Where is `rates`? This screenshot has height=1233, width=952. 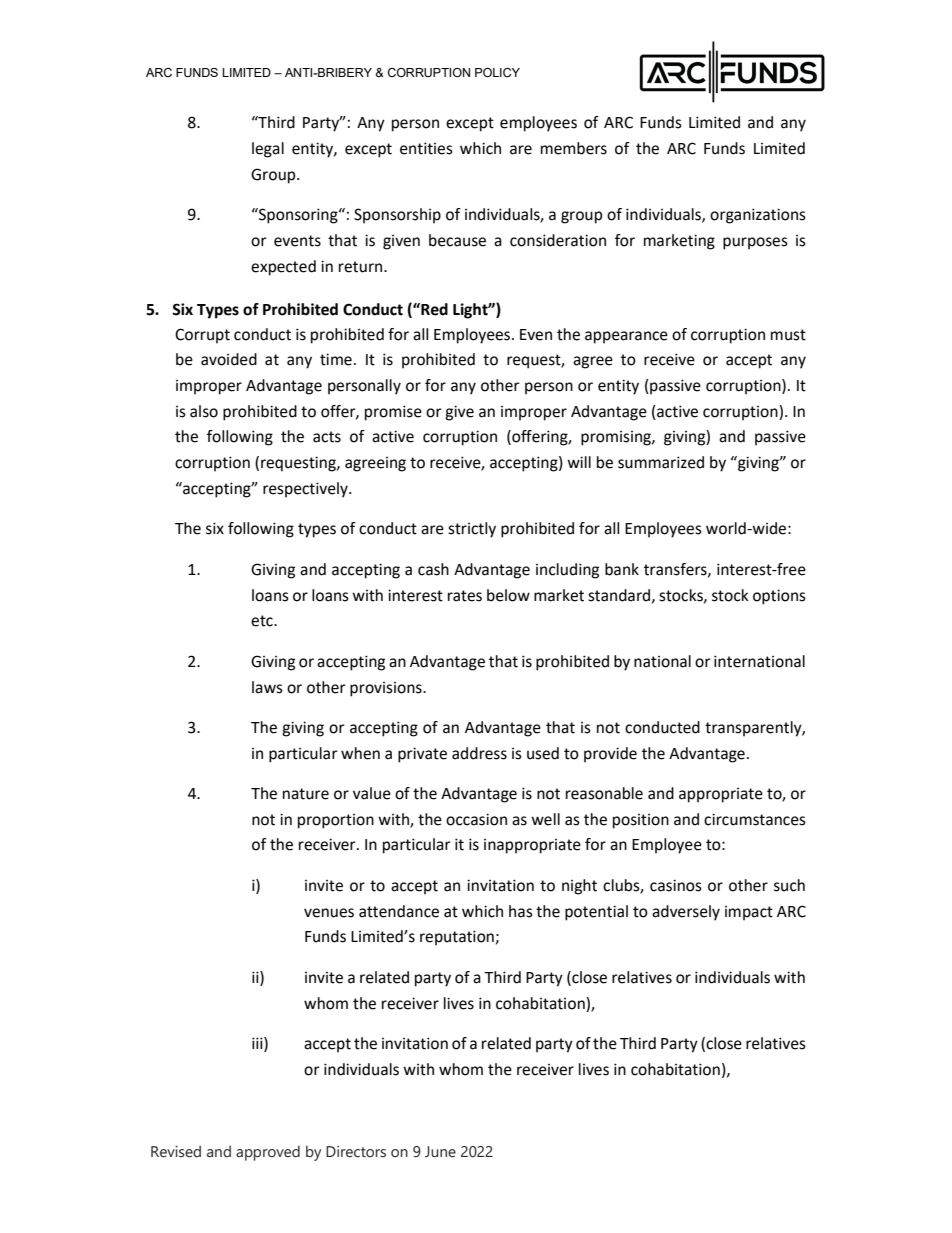
rates is located at coordinates (465, 596).
